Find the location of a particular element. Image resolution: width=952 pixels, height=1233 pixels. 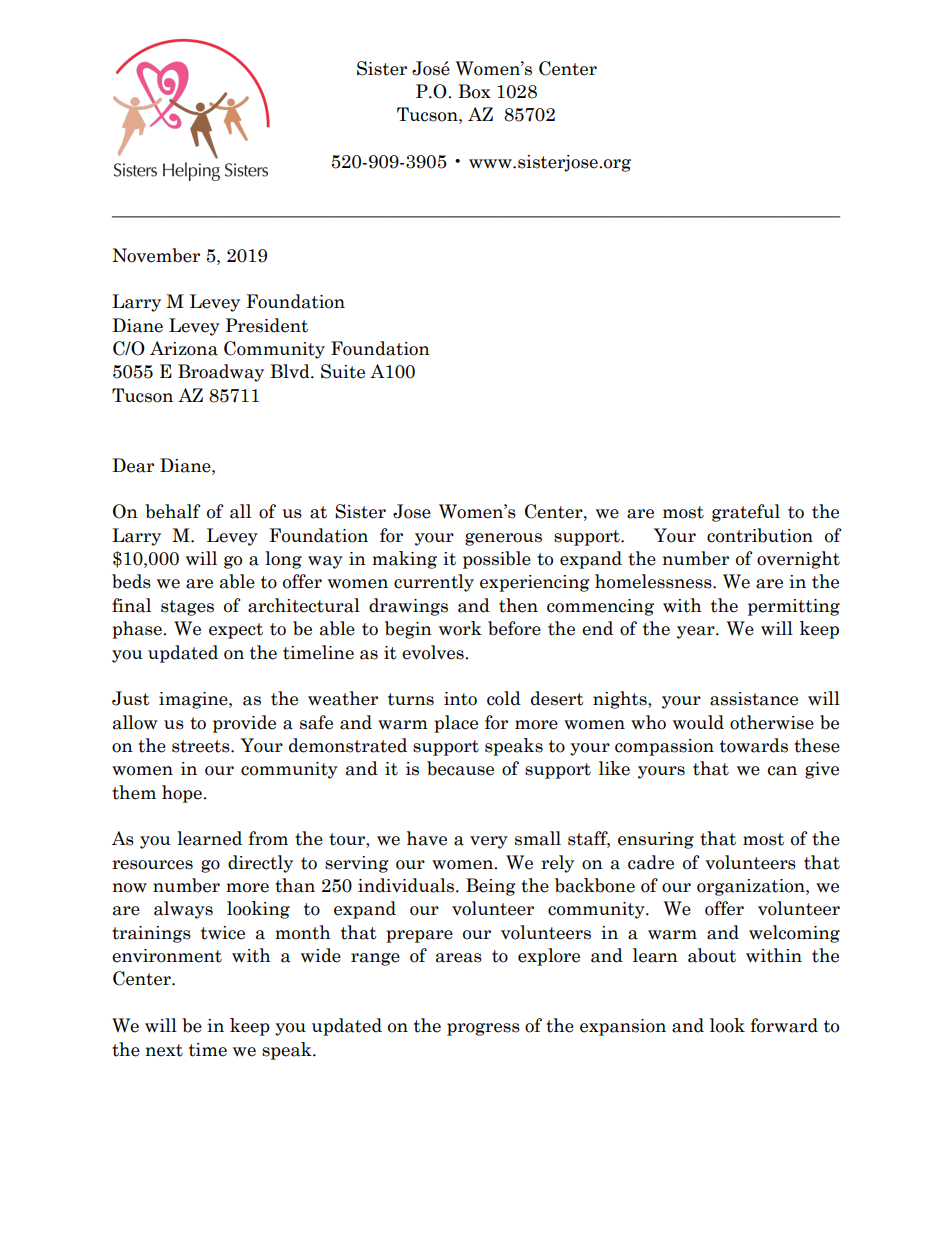

stages is located at coordinates (187, 608).
